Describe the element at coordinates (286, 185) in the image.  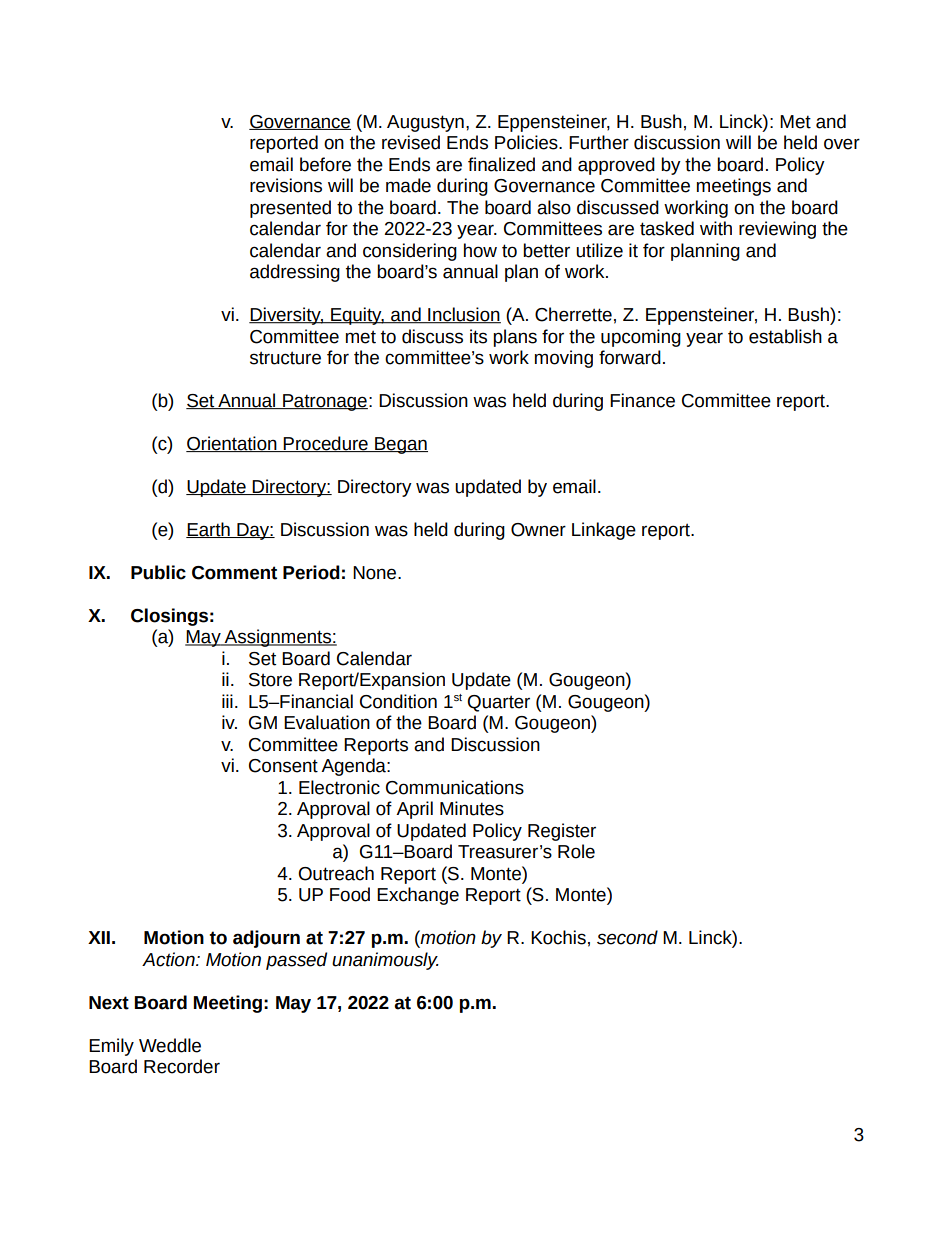
I see `revisions` at that location.
